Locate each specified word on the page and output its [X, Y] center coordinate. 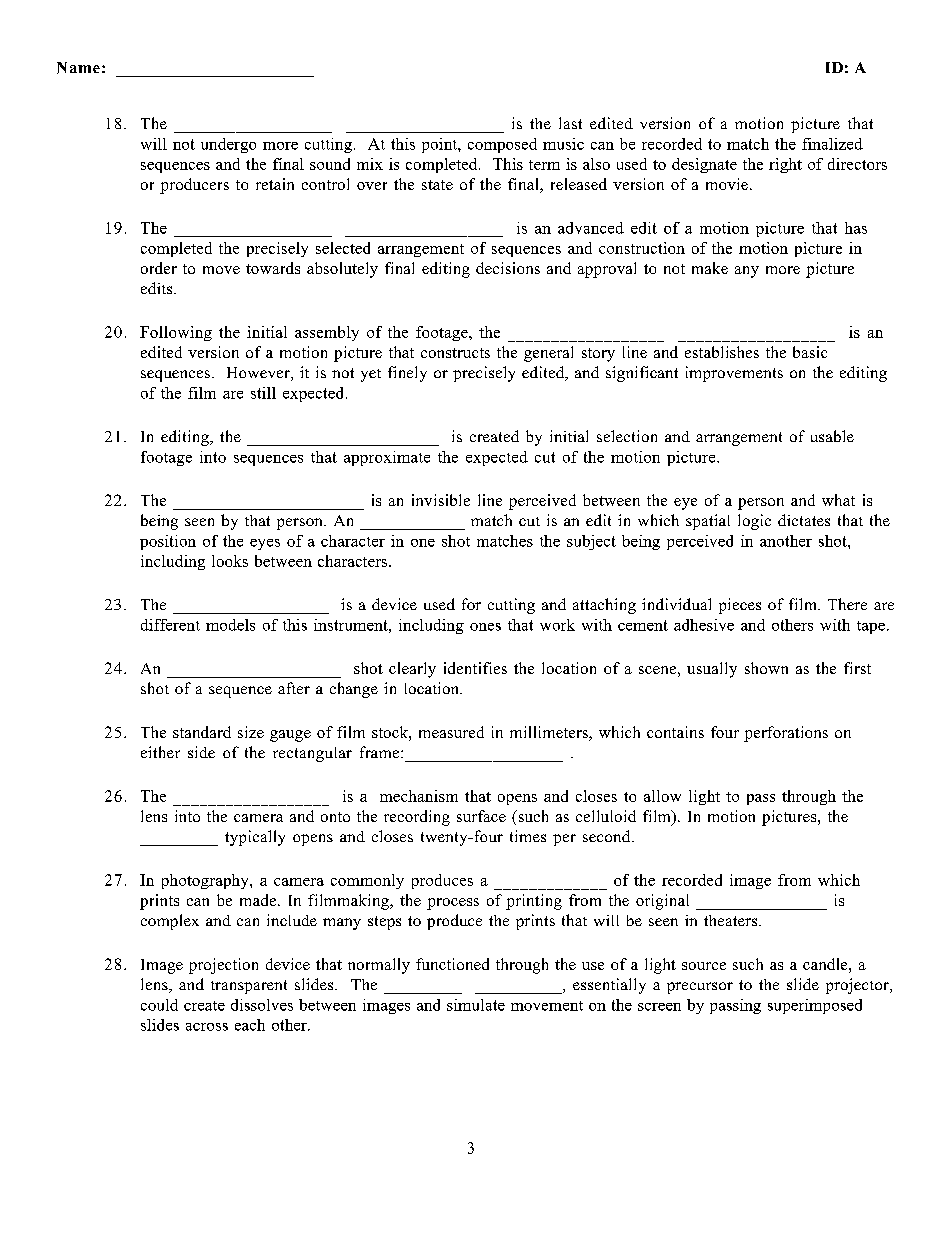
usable [832, 436]
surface [481, 816]
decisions [508, 268]
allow [662, 796]
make [710, 268]
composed [502, 145]
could [159, 1005]
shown [766, 668]
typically [255, 838]
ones [485, 627]
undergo [228, 145]
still [263, 393]
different [170, 625]
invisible [441, 500]
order [159, 268]
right [785, 165]
